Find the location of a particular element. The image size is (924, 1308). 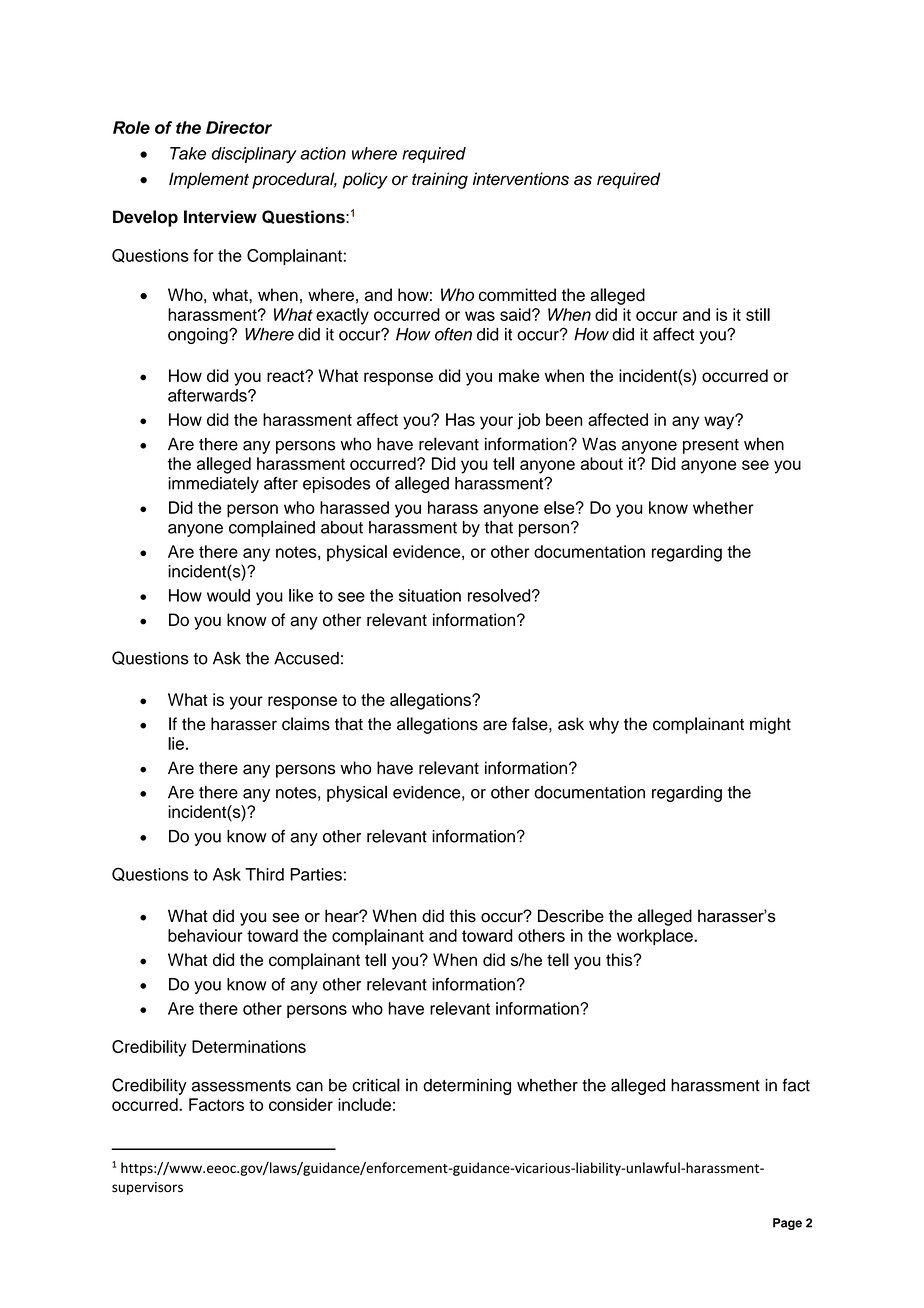

workplace is located at coordinates (656, 937).
